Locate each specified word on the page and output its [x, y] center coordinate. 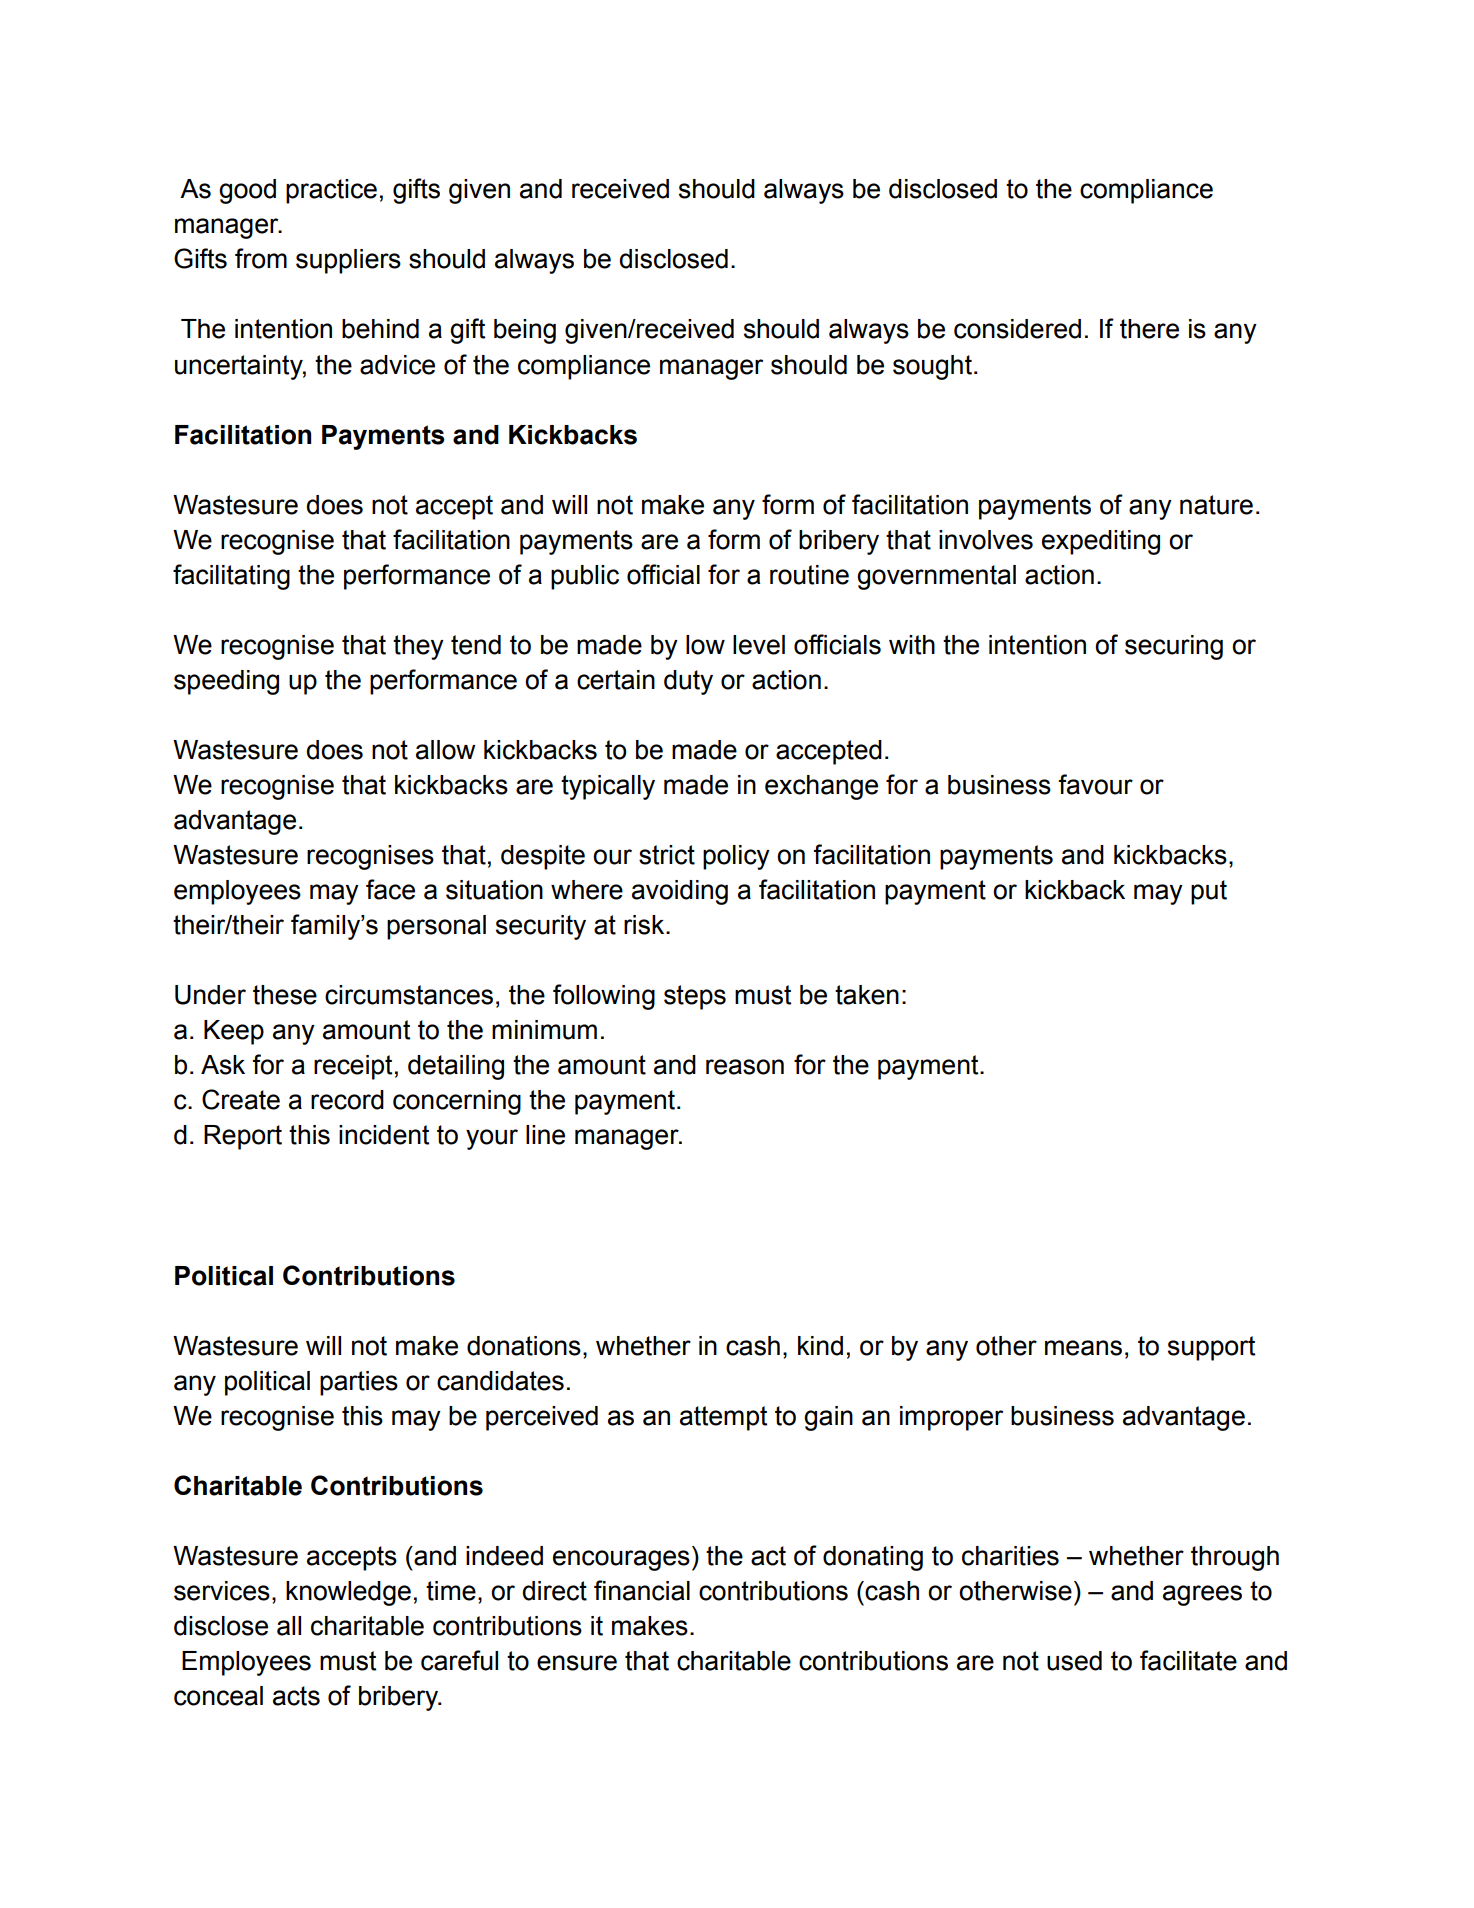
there [1149, 329]
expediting [1101, 542]
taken [867, 995]
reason [745, 1067]
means [1083, 1348]
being [525, 331]
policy [736, 857]
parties [359, 1383]
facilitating [231, 577]
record [347, 1100]
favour [1095, 784]
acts [296, 1696]
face [390, 889]
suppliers [348, 261]
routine [809, 575]
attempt [723, 1418]
